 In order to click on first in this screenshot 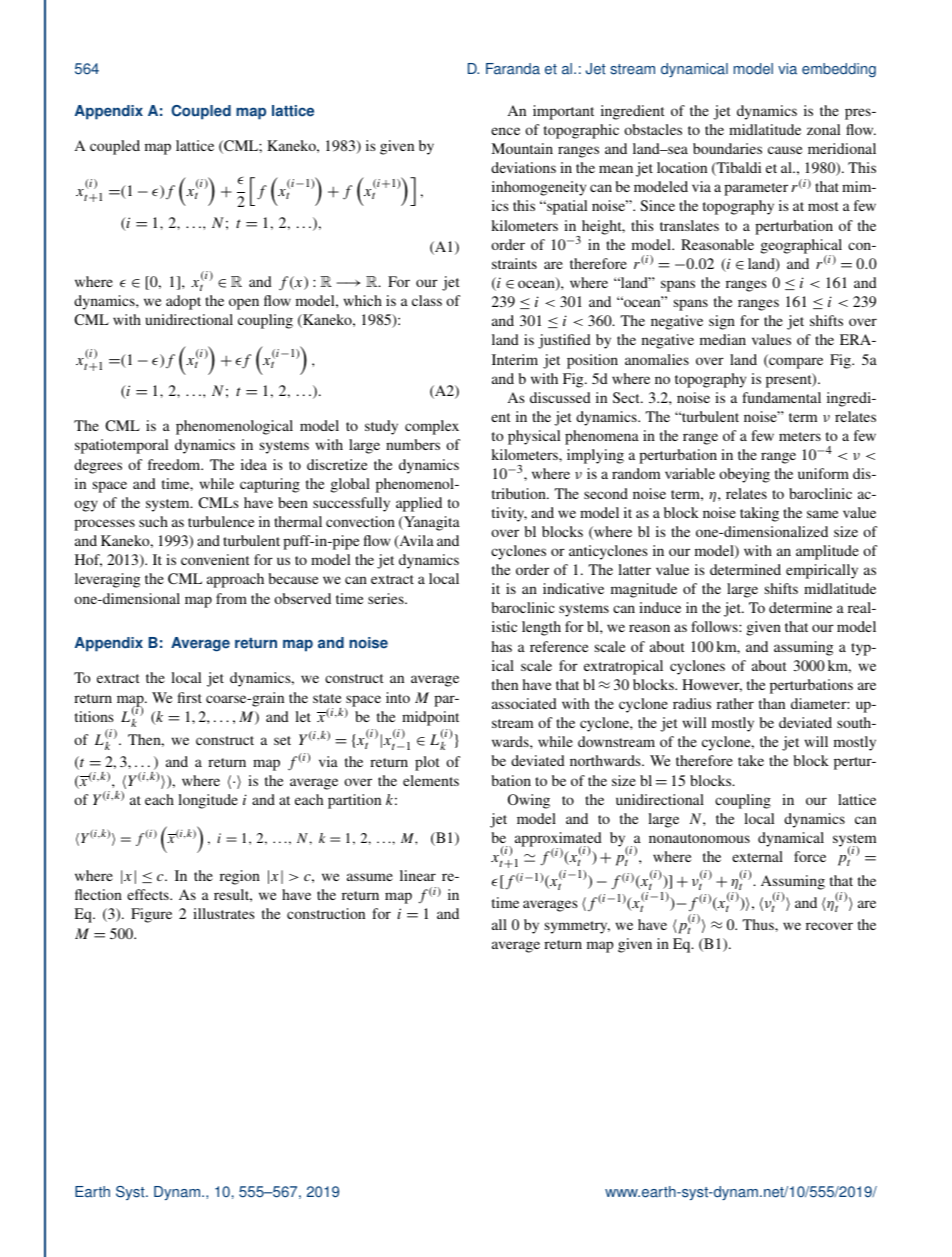, I will do `click(190, 697)`.
